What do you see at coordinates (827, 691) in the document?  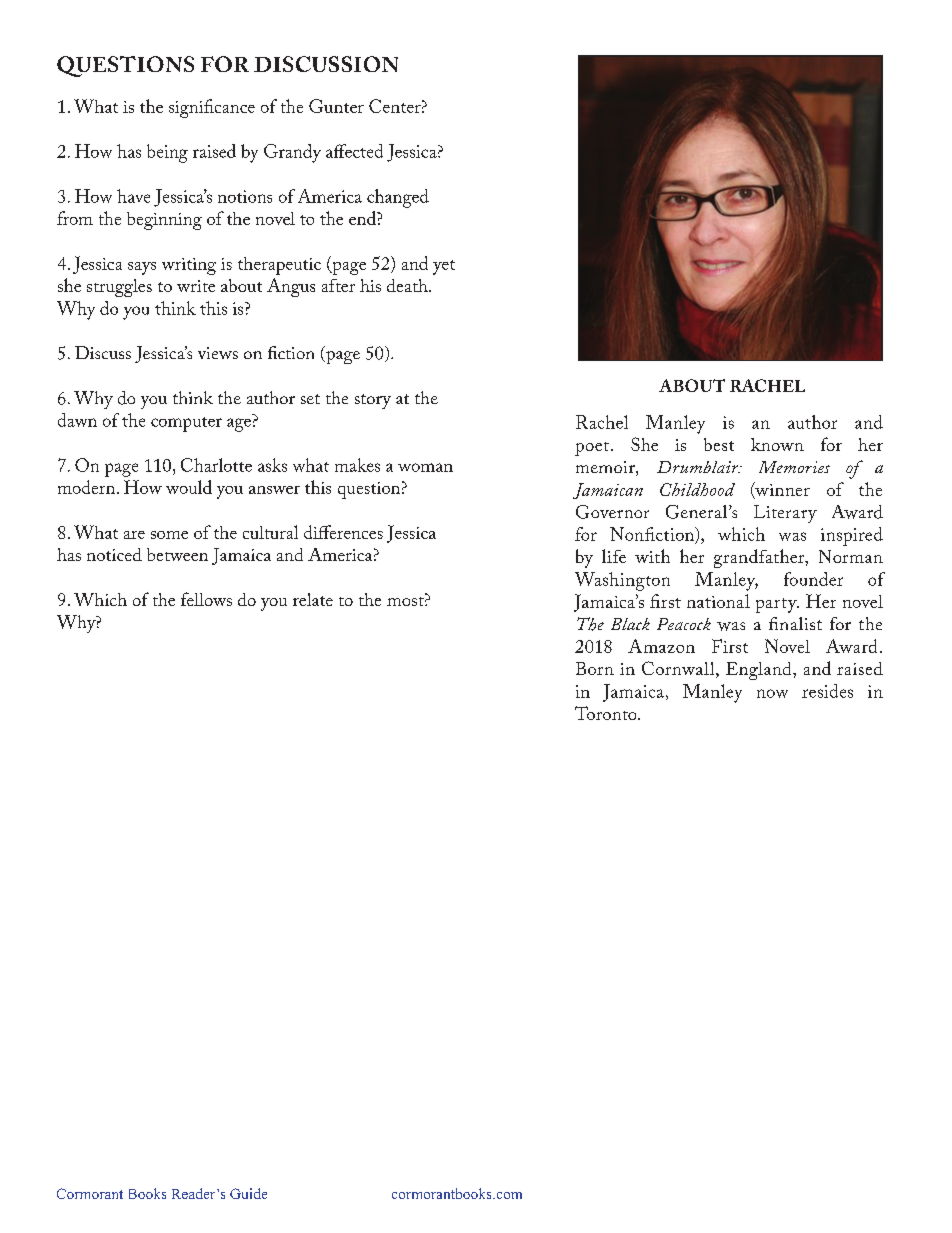 I see `resides` at bounding box center [827, 691].
